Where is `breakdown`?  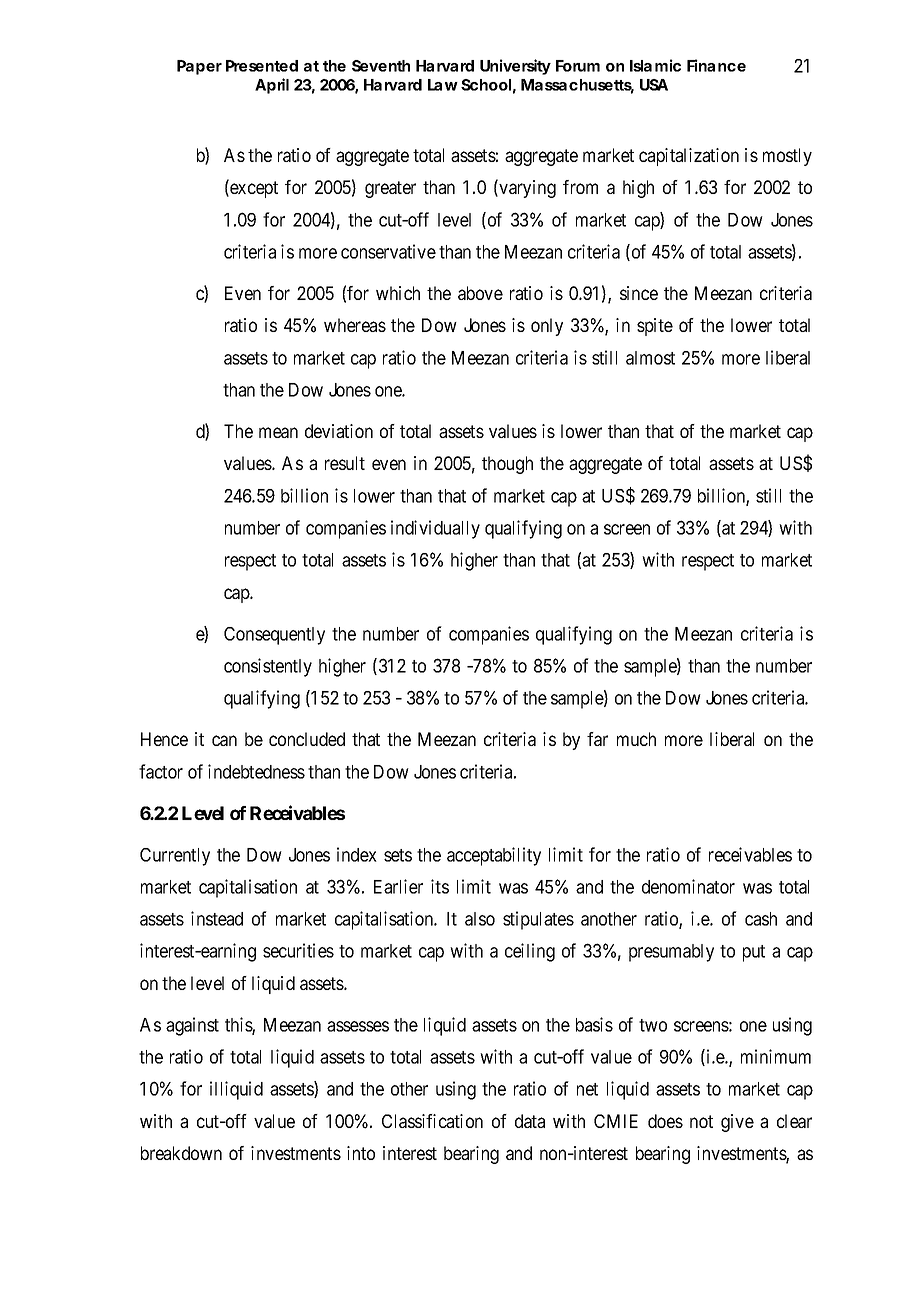
breakdown is located at coordinates (181, 1153).
